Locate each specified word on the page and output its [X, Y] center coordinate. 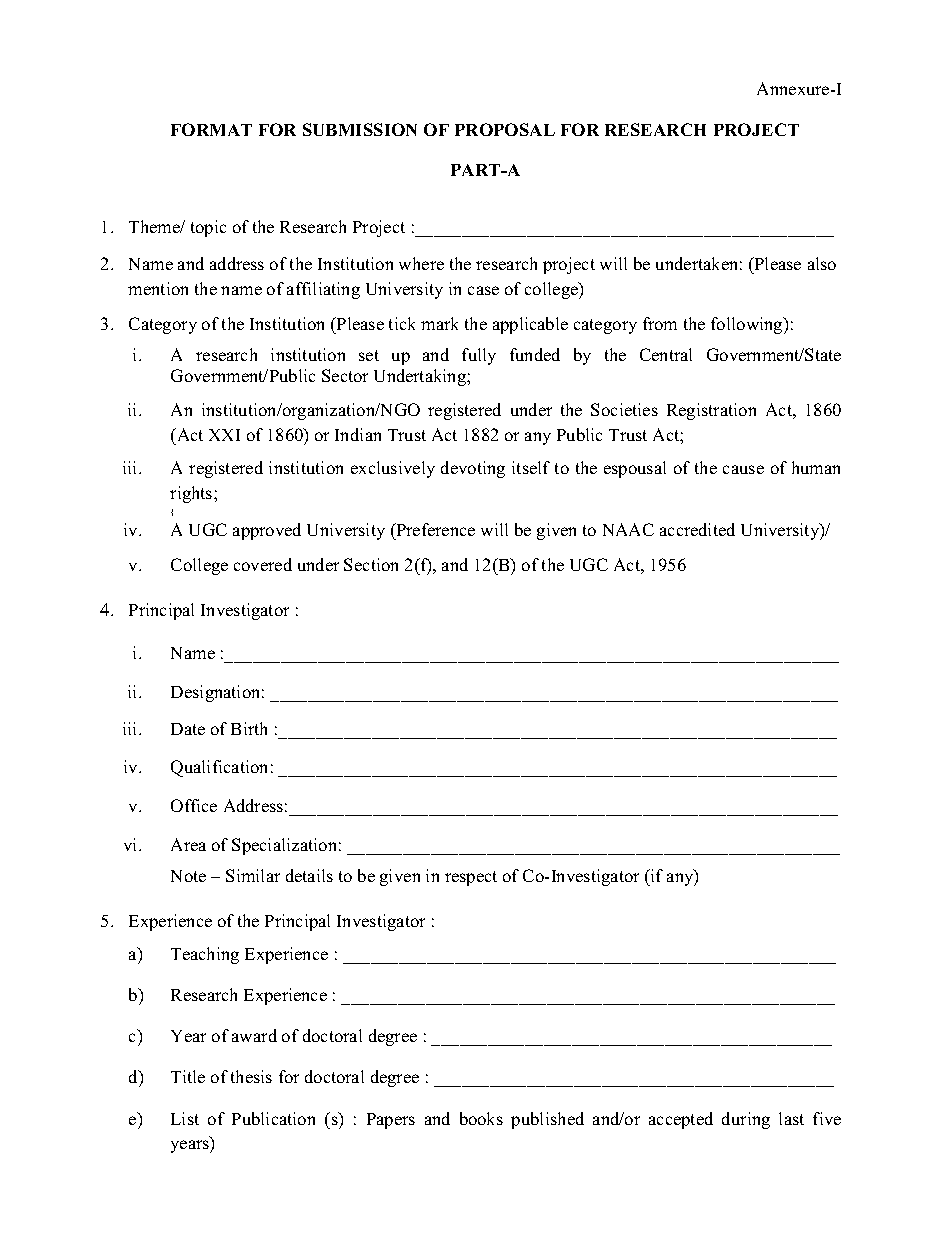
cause [743, 469]
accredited [697, 529]
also [822, 263]
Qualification [219, 768]
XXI [224, 435]
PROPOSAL [505, 129]
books [481, 1118]
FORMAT [211, 129]
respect [471, 878]
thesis [251, 1076]
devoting [473, 469]
